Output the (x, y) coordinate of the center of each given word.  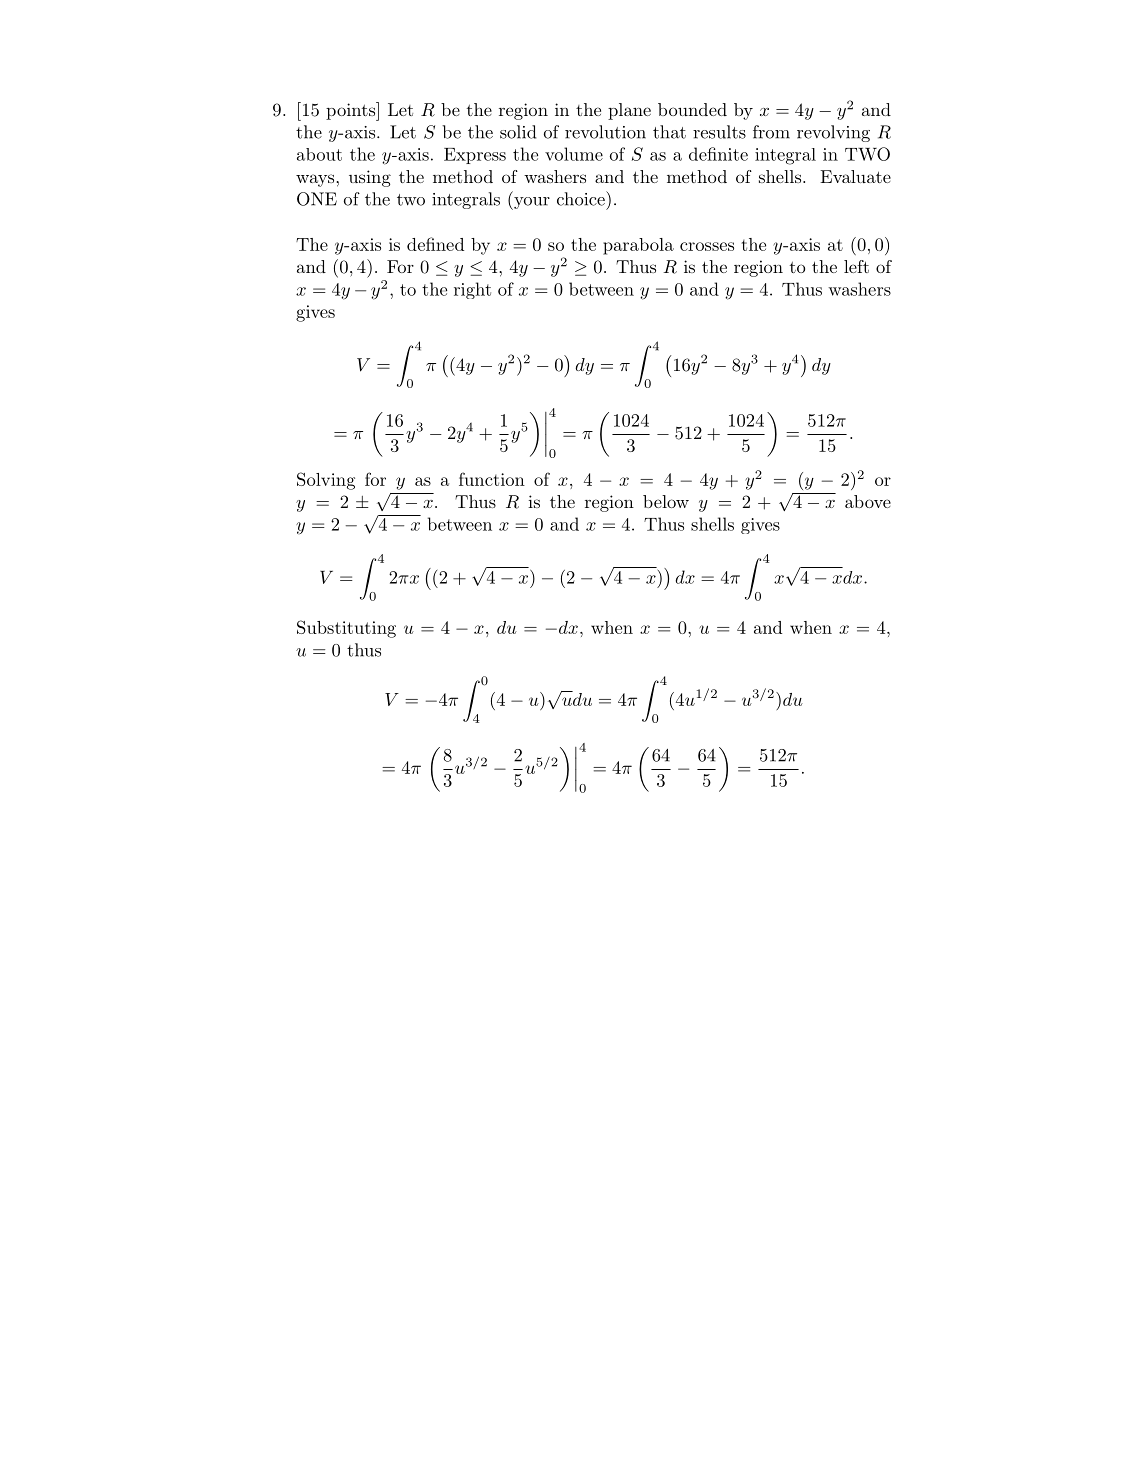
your (531, 203)
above (868, 501)
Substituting (346, 629)
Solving (326, 481)
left (856, 266)
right (472, 290)
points (352, 111)
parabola (638, 246)
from (771, 132)
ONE (317, 199)
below (666, 501)
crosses (707, 246)
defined (435, 244)
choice (582, 198)
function (492, 479)
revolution (605, 132)
